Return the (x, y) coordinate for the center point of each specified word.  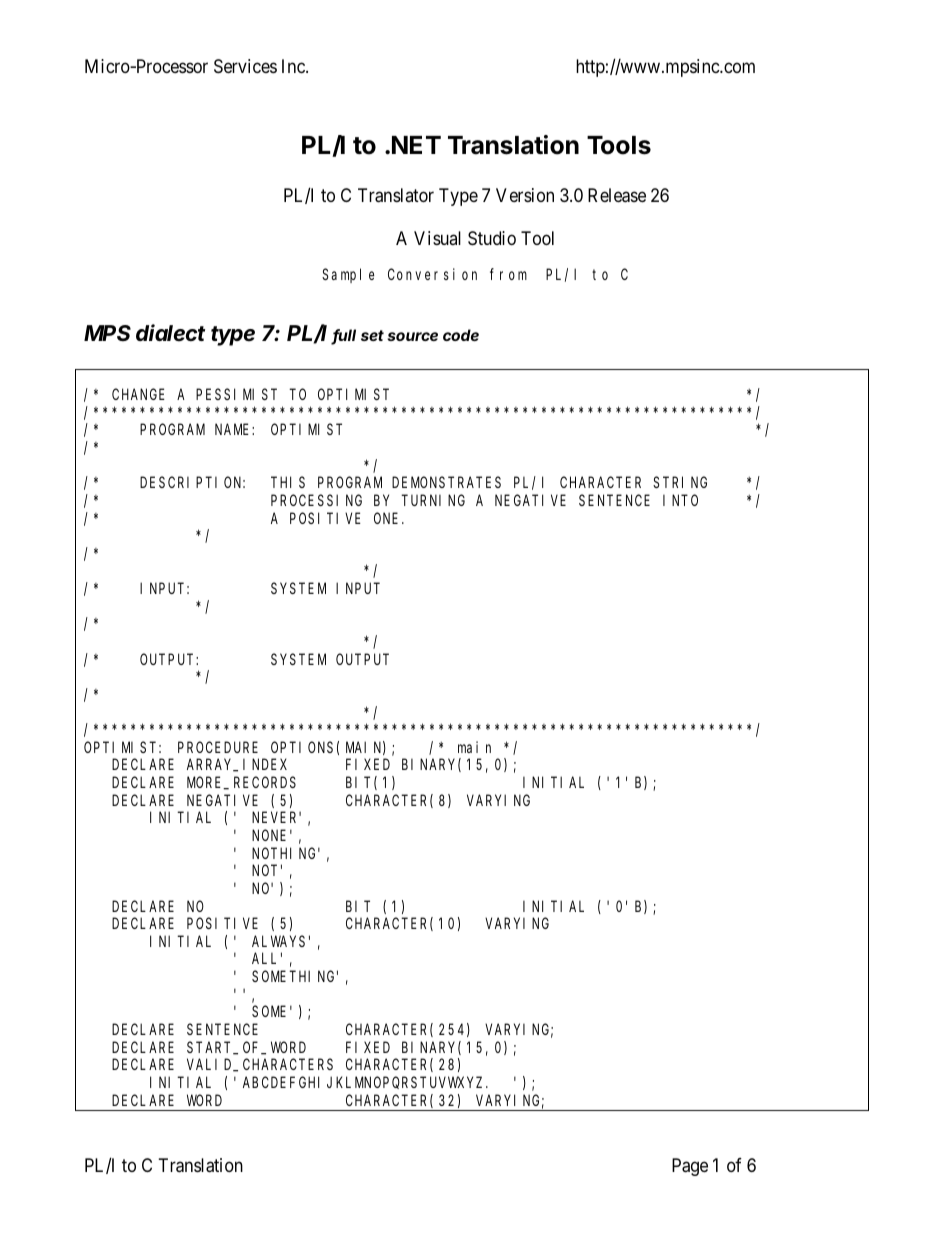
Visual (437, 238)
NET (416, 145)
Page (690, 1167)
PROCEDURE (218, 747)
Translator (396, 195)
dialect (170, 333)
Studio (492, 238)
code (461, 335)
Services (245, 66)
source (412, 336)
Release (617, 195)
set (372, 335)
